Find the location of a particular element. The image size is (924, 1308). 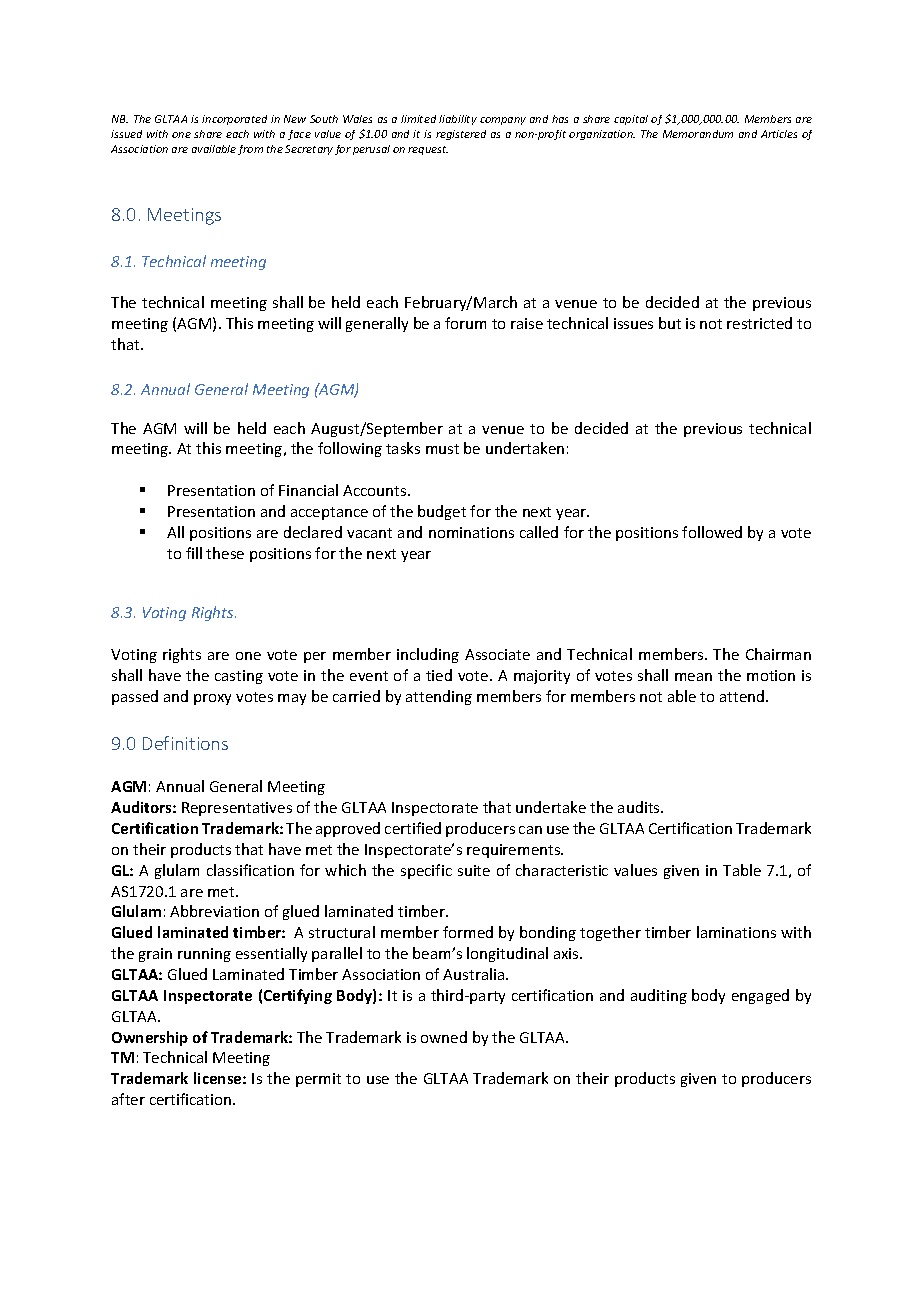

mean is located at coordinates (693, 677).
